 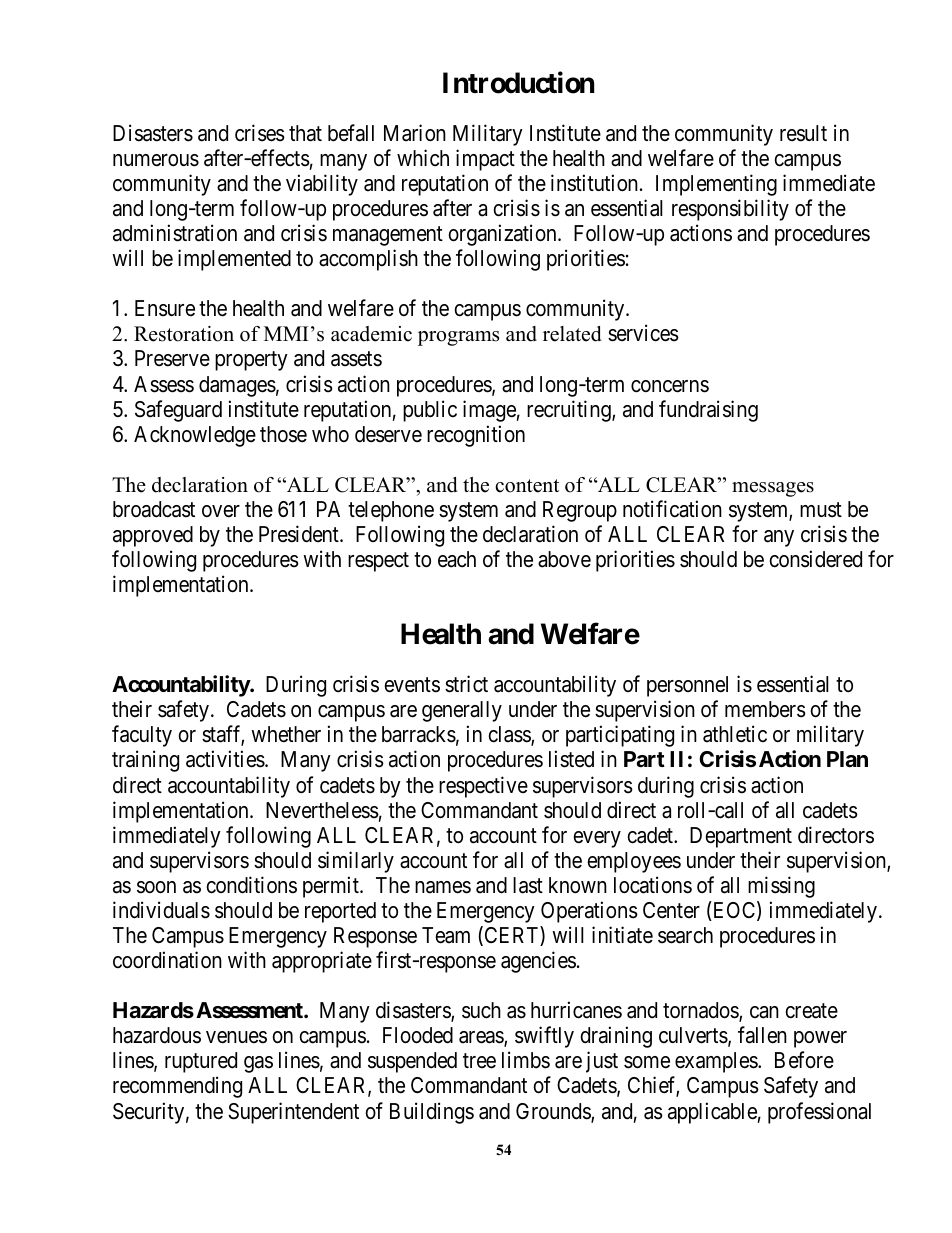 What do you see at coordinates (527, 486) in the image?
I see `content` at bounding box center [527, 486].
